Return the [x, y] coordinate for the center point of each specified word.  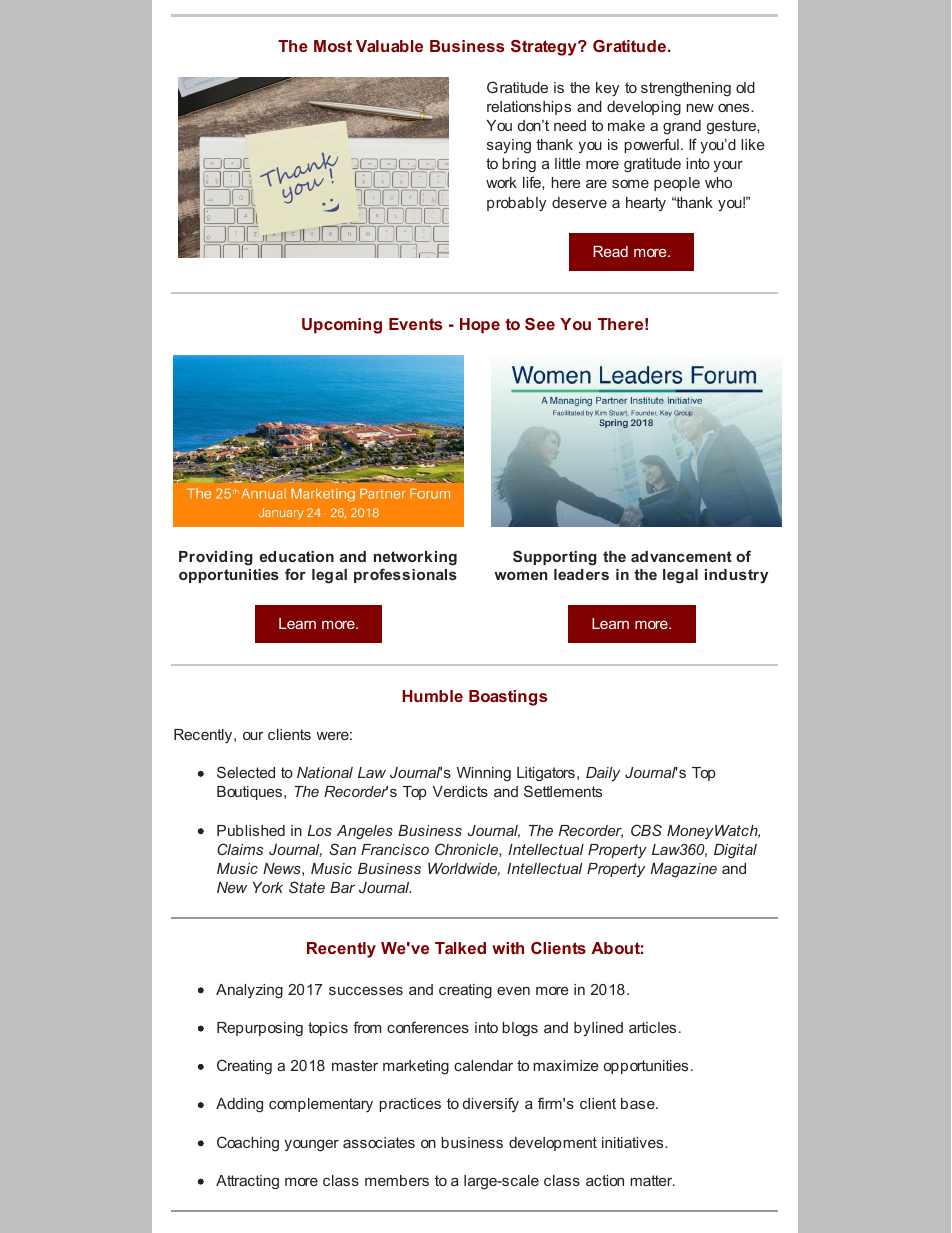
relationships [529, 108]
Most [333, 46]
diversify [491, 1104]
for [295, 574]
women [520, 575]
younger [311, 1145]
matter [652, 1180]
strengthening [686, 89]
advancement [681, 556]
